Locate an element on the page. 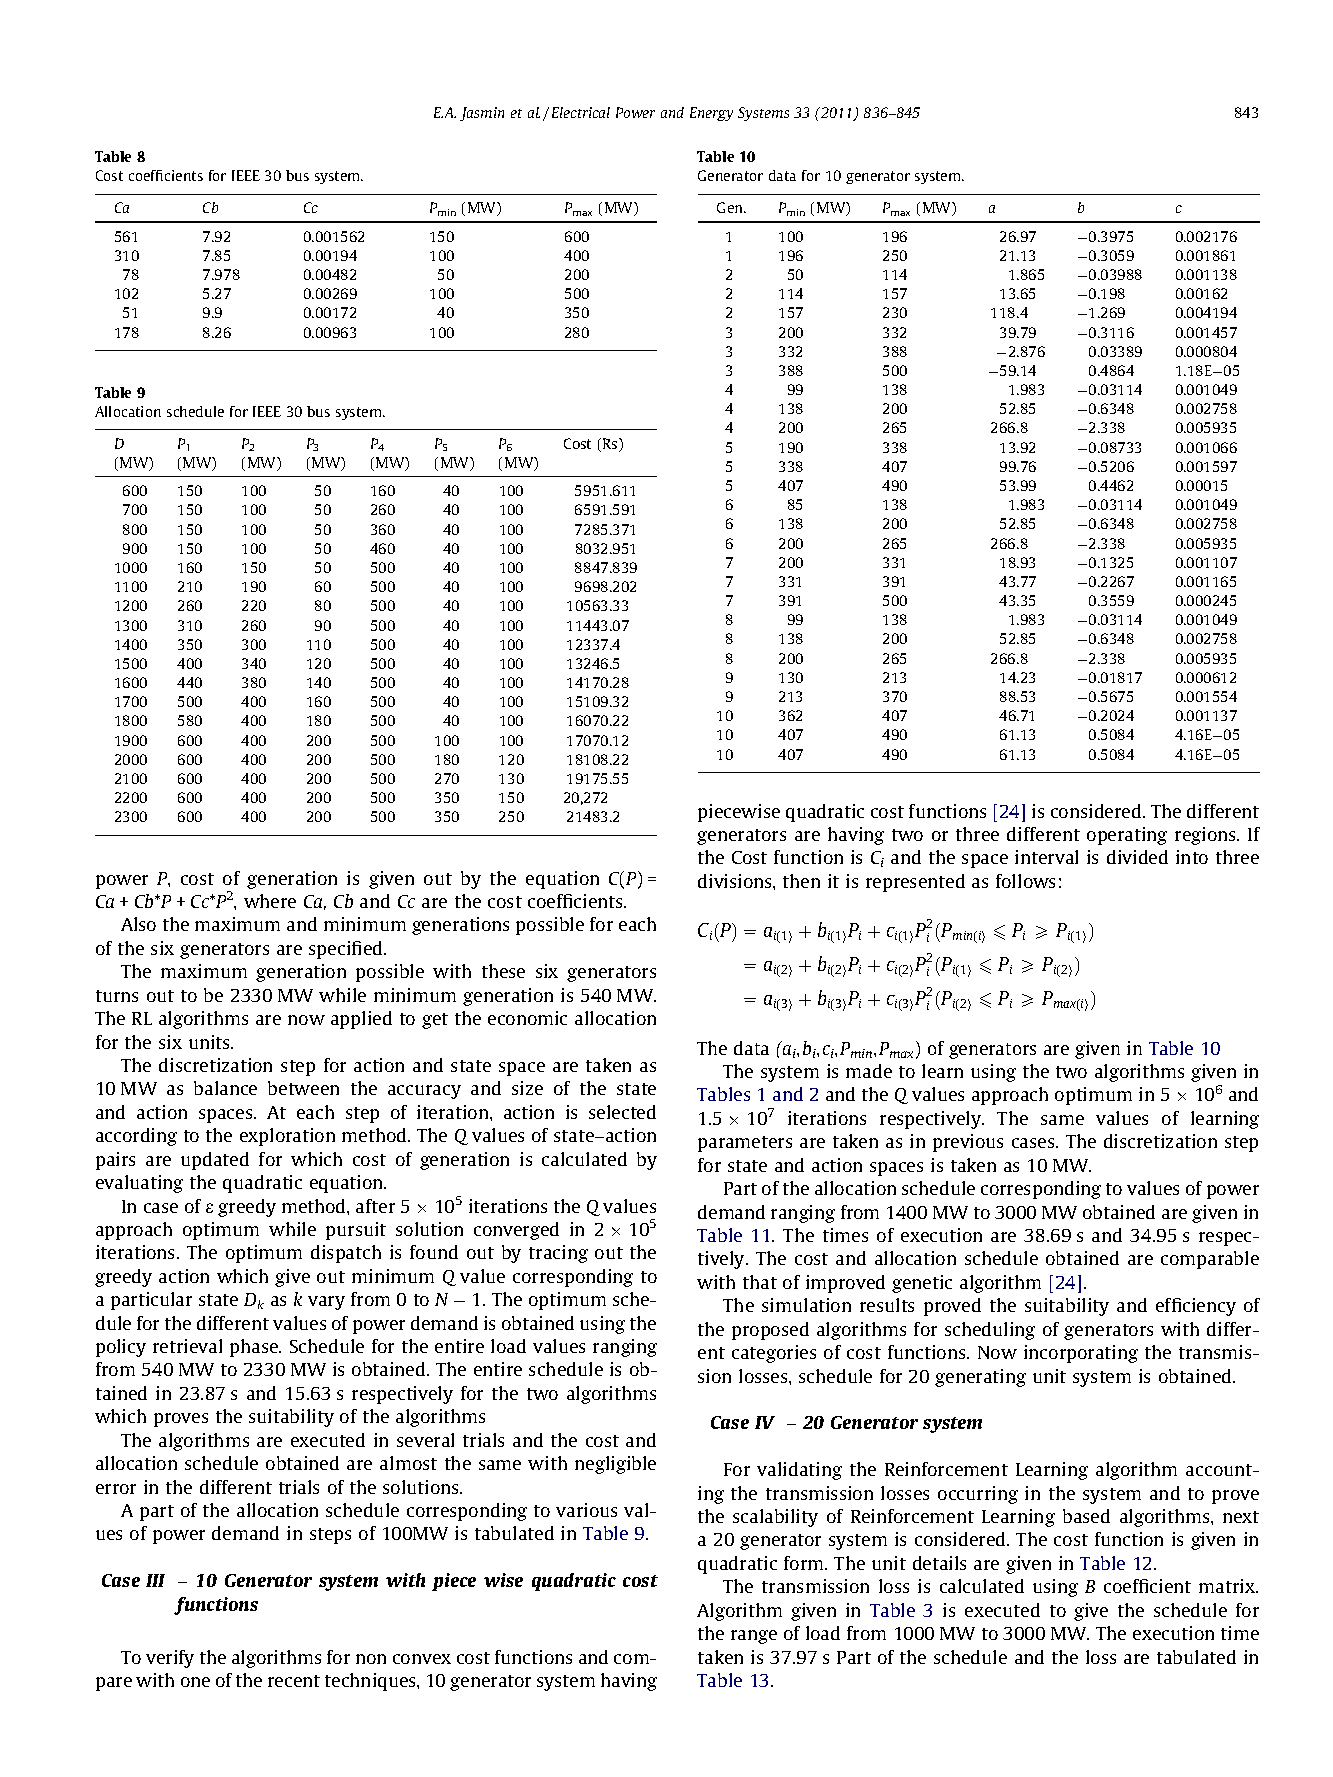  then is located at coordinates (801, 881).
